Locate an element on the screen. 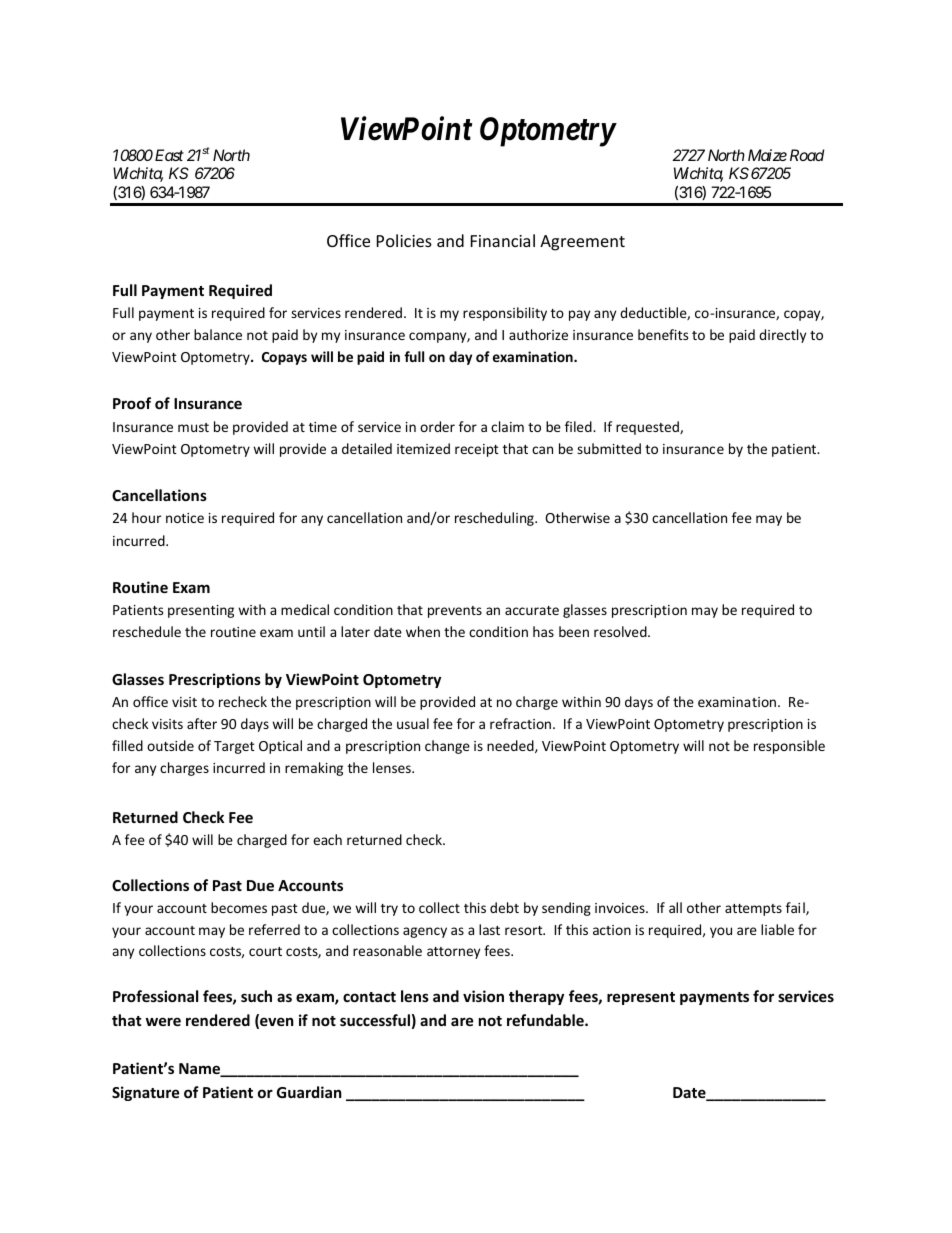  change is located at coordinates (447, 747).
